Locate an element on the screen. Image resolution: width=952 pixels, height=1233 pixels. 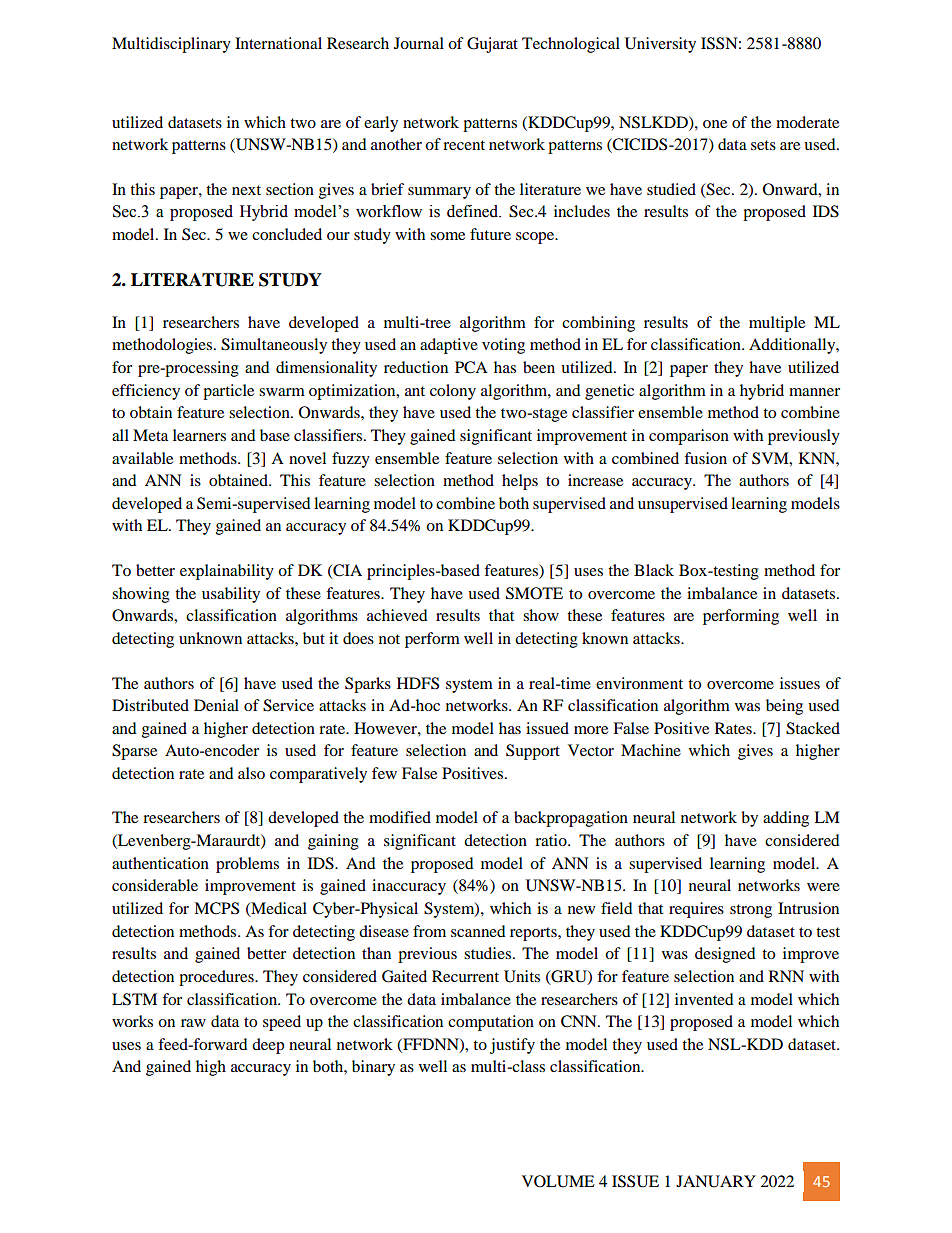
helps is located at coordinates (520, 482).
